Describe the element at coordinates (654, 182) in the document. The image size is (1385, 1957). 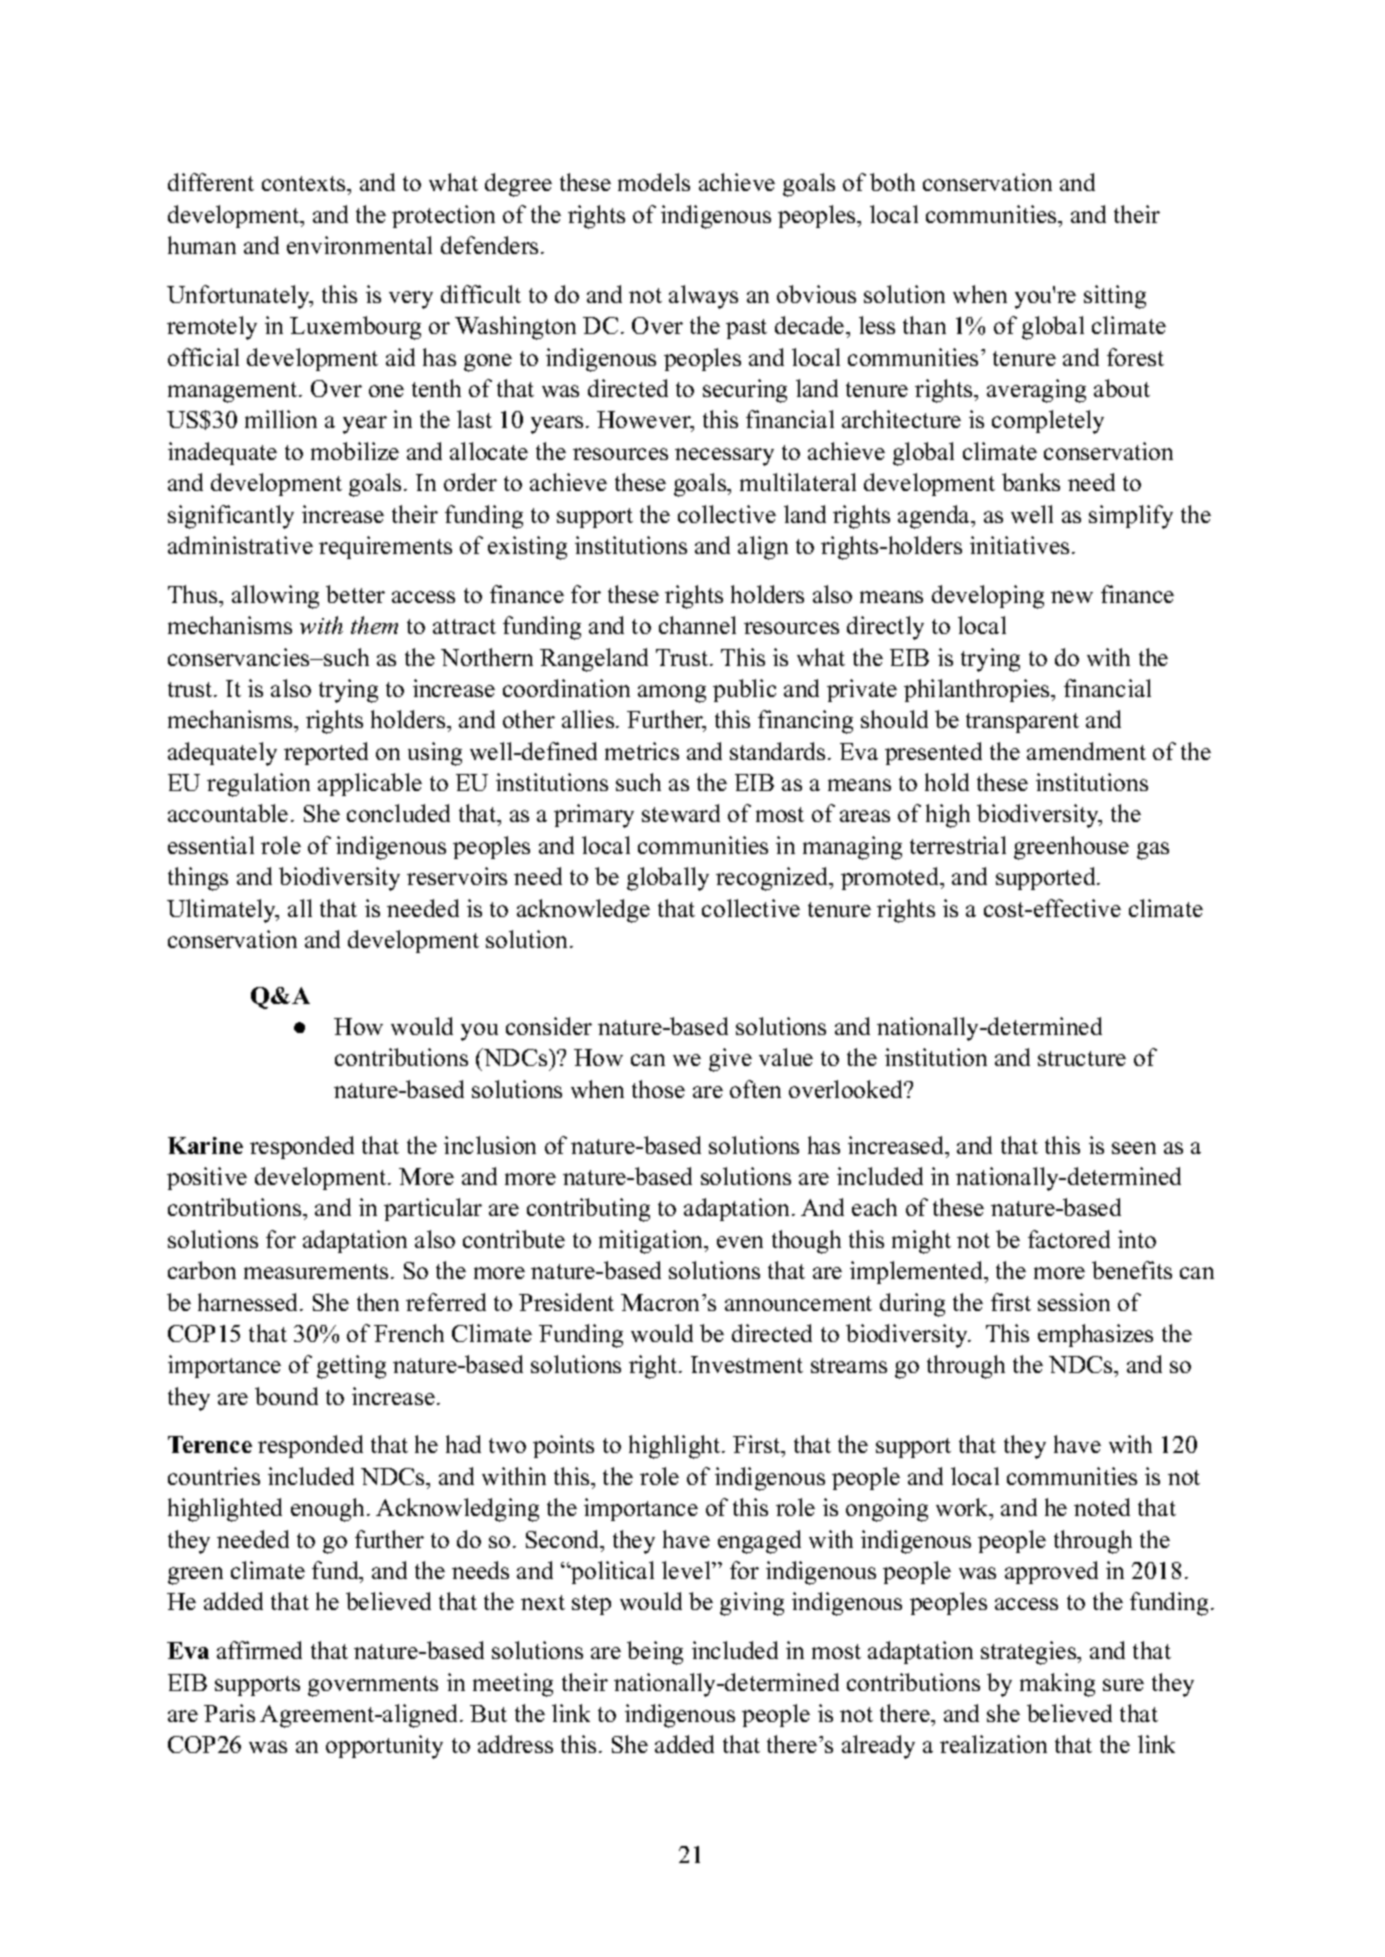
I see `models` at that location.
